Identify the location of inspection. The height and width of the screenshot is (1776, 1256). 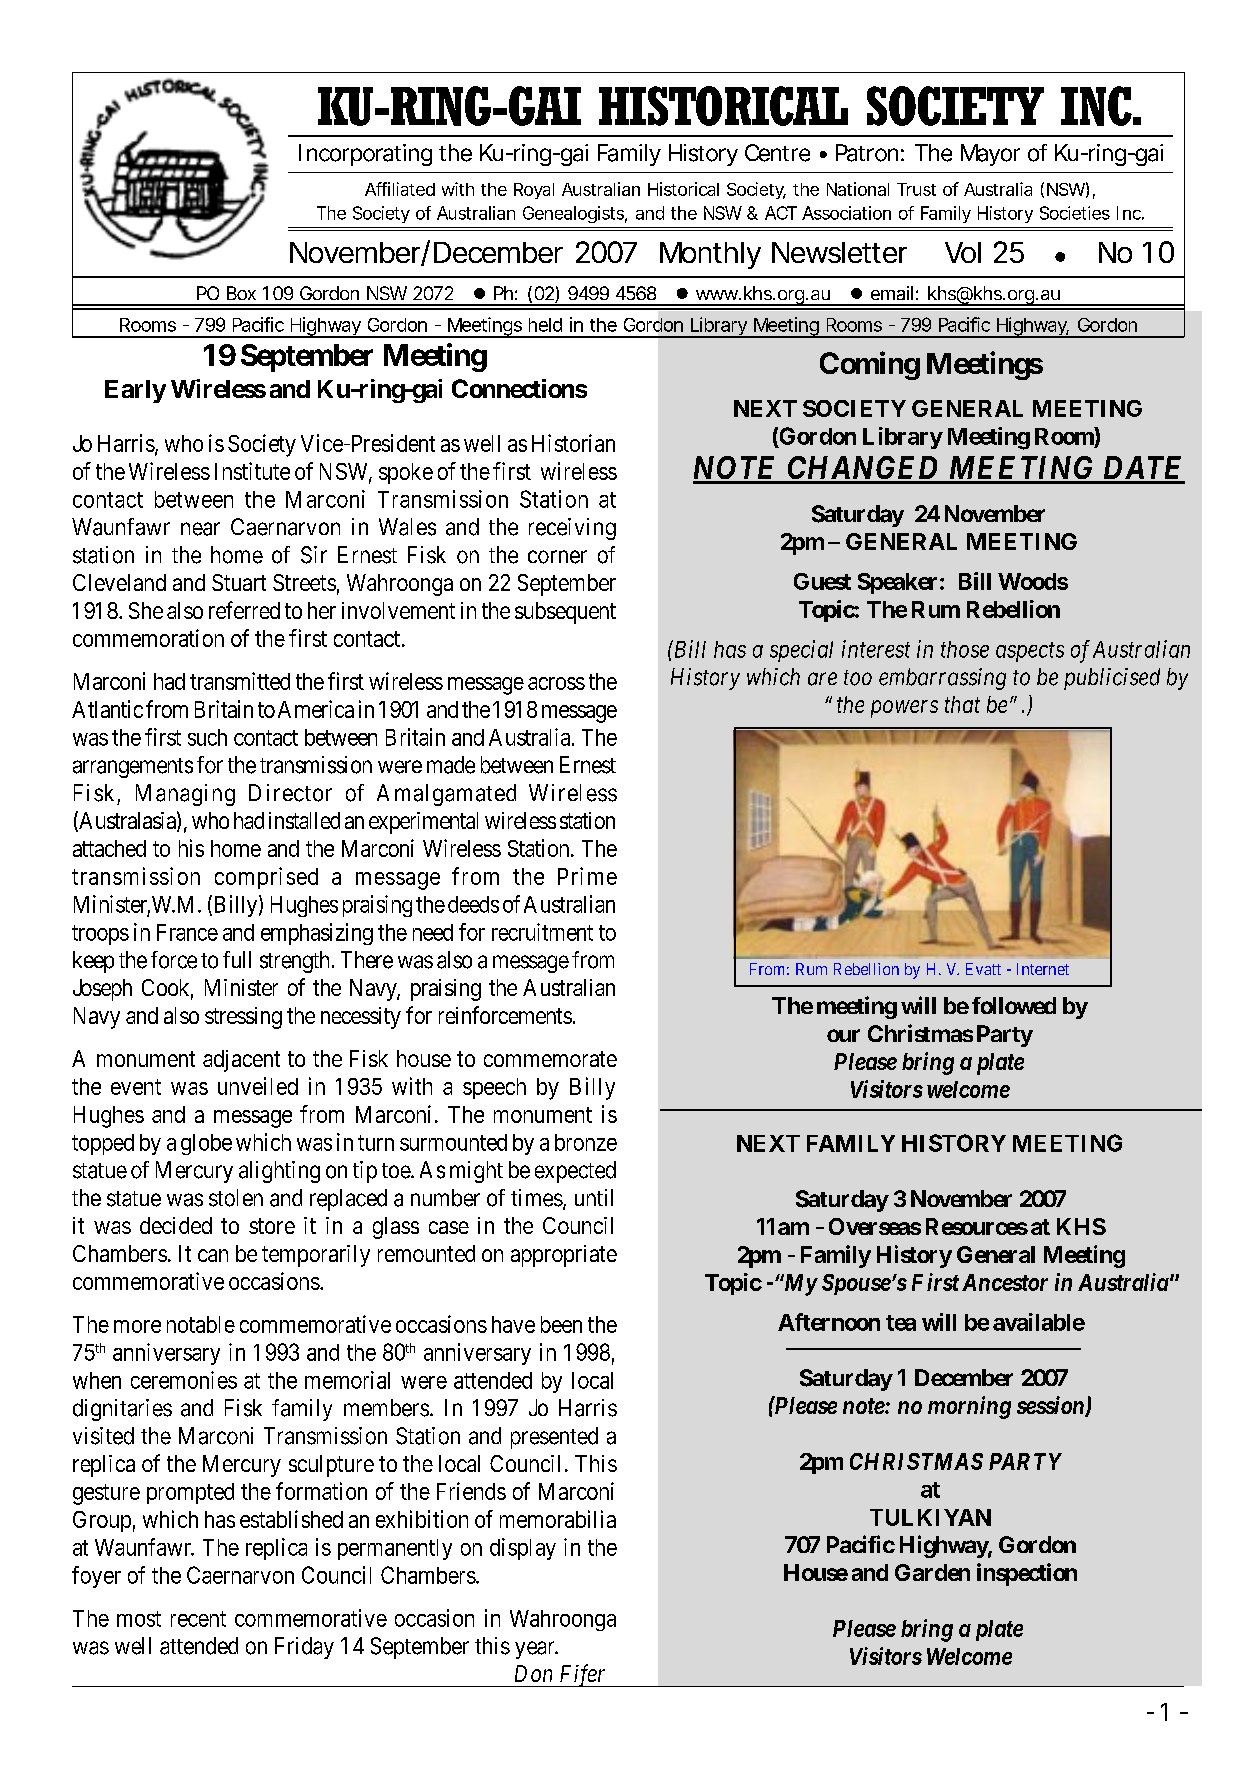
(1027, 1574).
